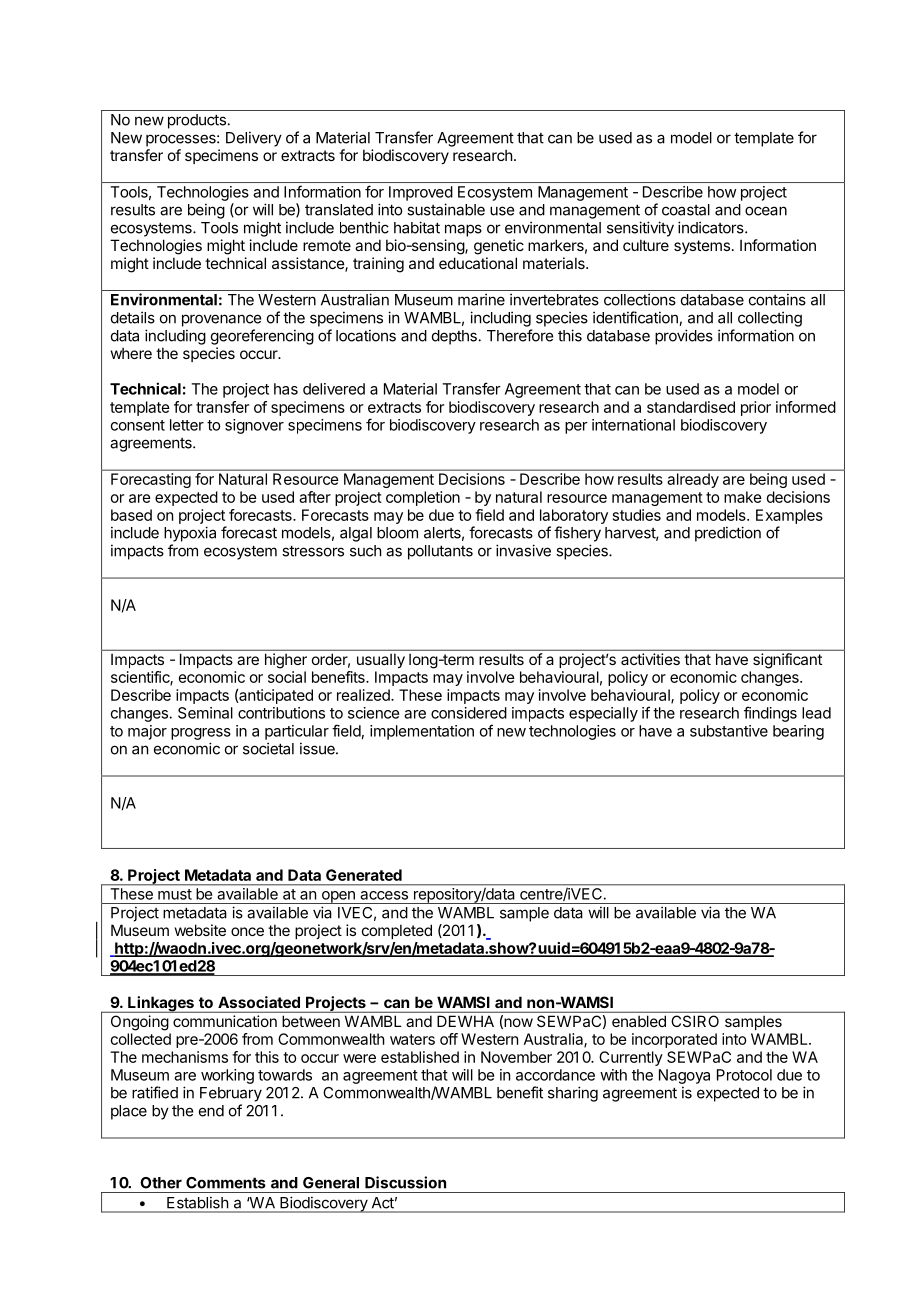  I want to click on Delivery, so click(254, 139).
